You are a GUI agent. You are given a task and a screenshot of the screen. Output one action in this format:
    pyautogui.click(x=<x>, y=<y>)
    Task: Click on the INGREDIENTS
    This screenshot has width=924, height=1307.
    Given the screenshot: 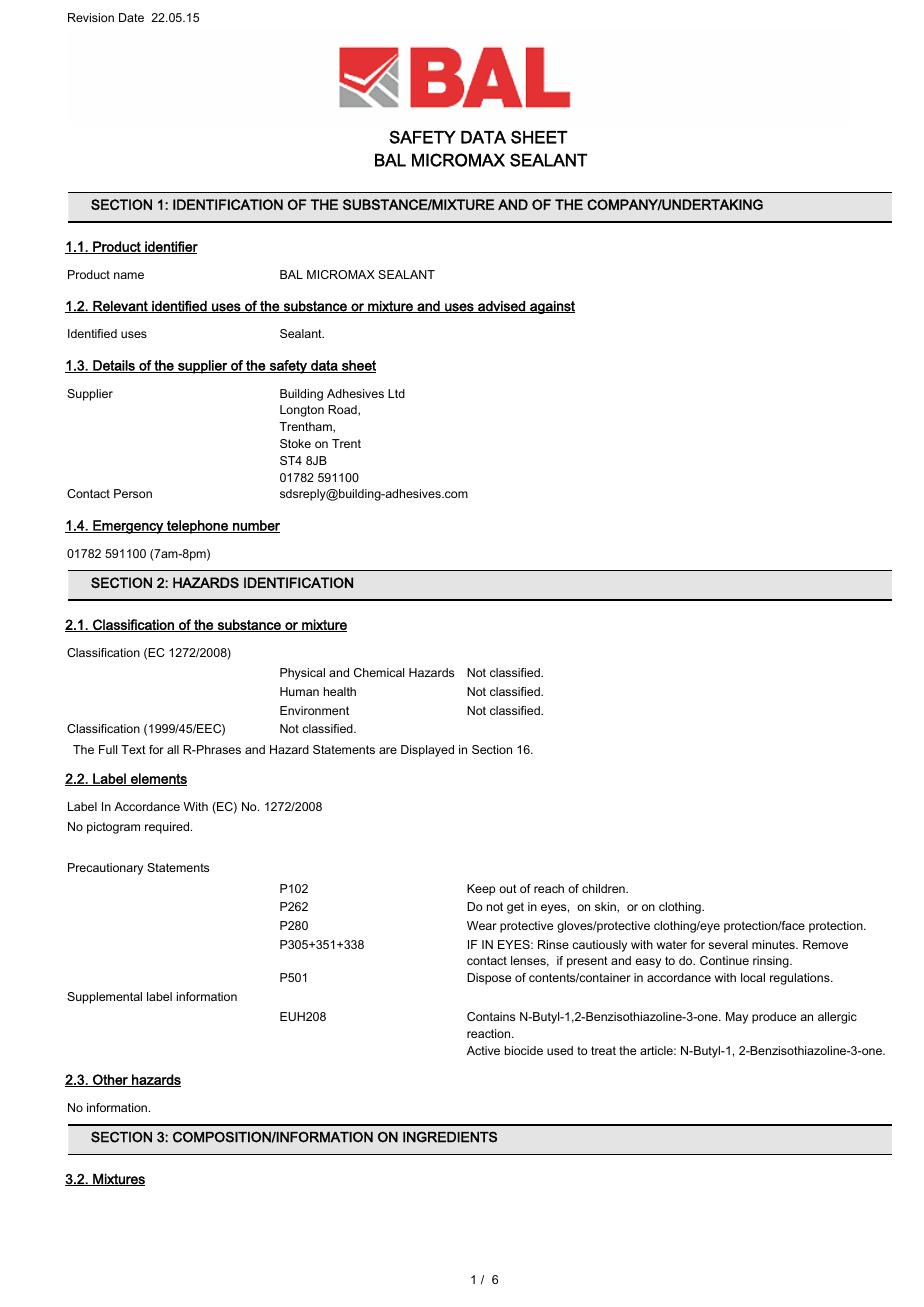 What is the action you would take?
    pyautogui.click(x=450, y=1137)
